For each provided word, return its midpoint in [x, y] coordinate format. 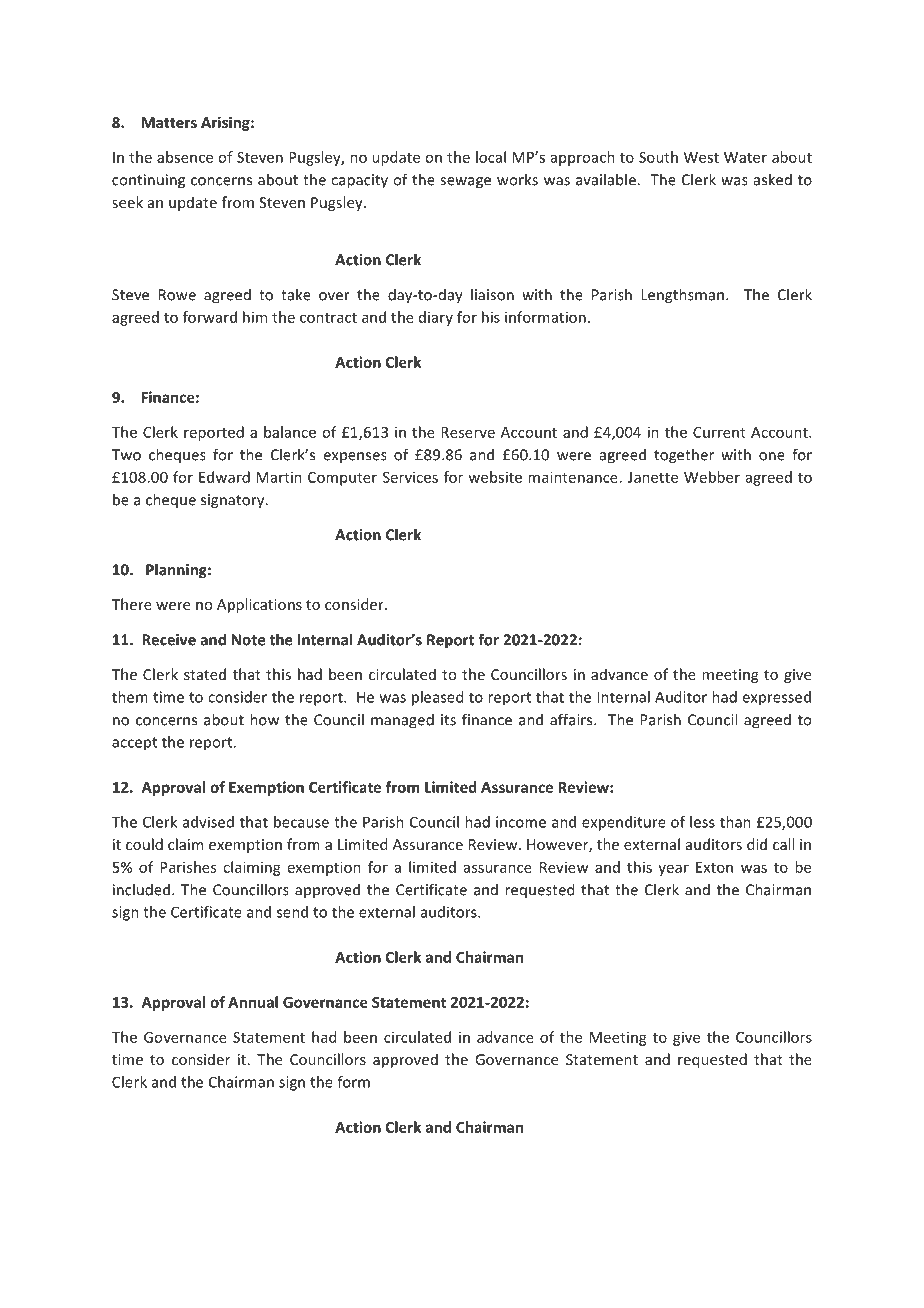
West [701, 157]
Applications [259, 605]
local [491, 157]
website [495, 477]
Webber [712, 477]
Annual [253, 1002]
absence [185, 157]
